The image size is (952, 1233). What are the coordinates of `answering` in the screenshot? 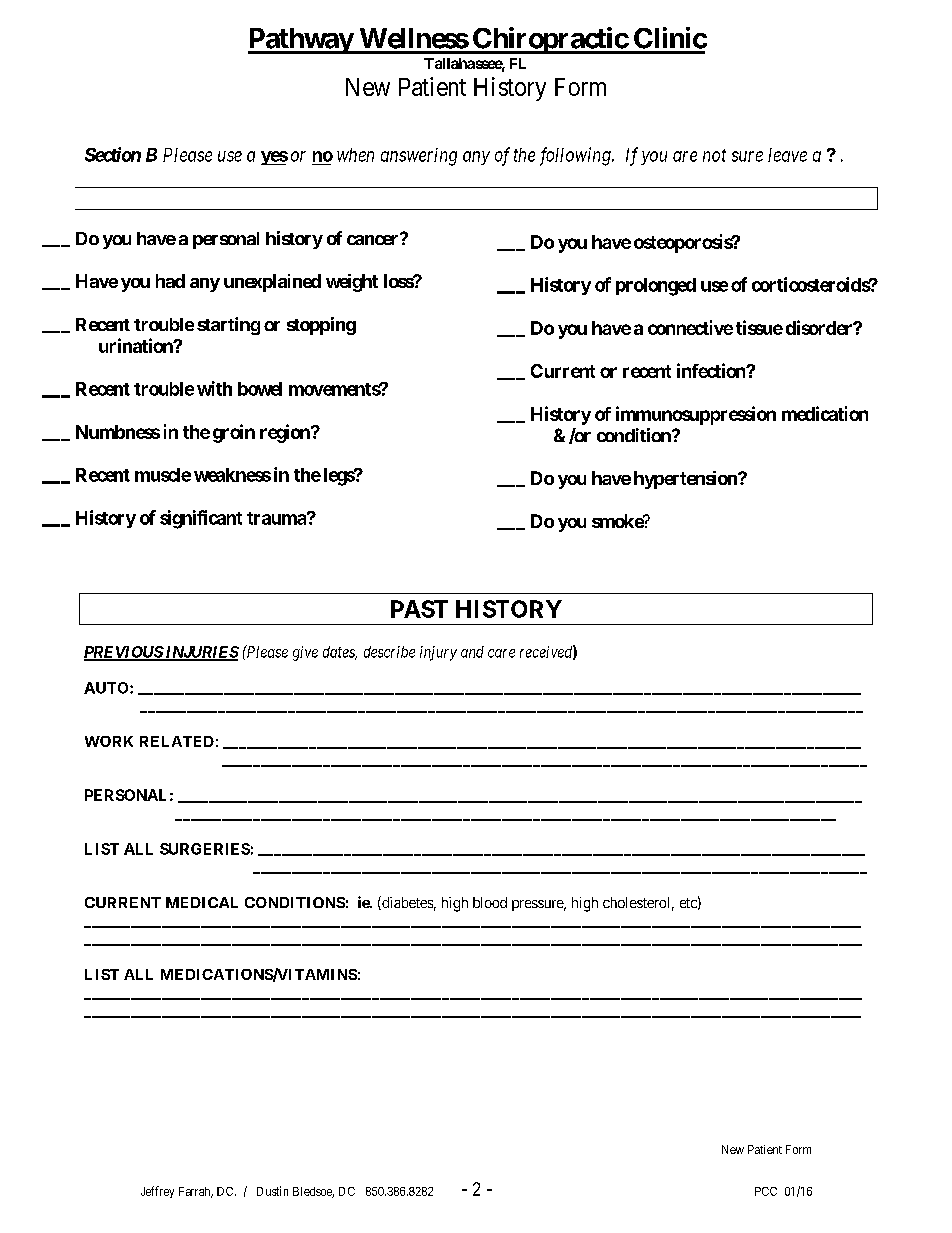 It's located at (419, 157).
